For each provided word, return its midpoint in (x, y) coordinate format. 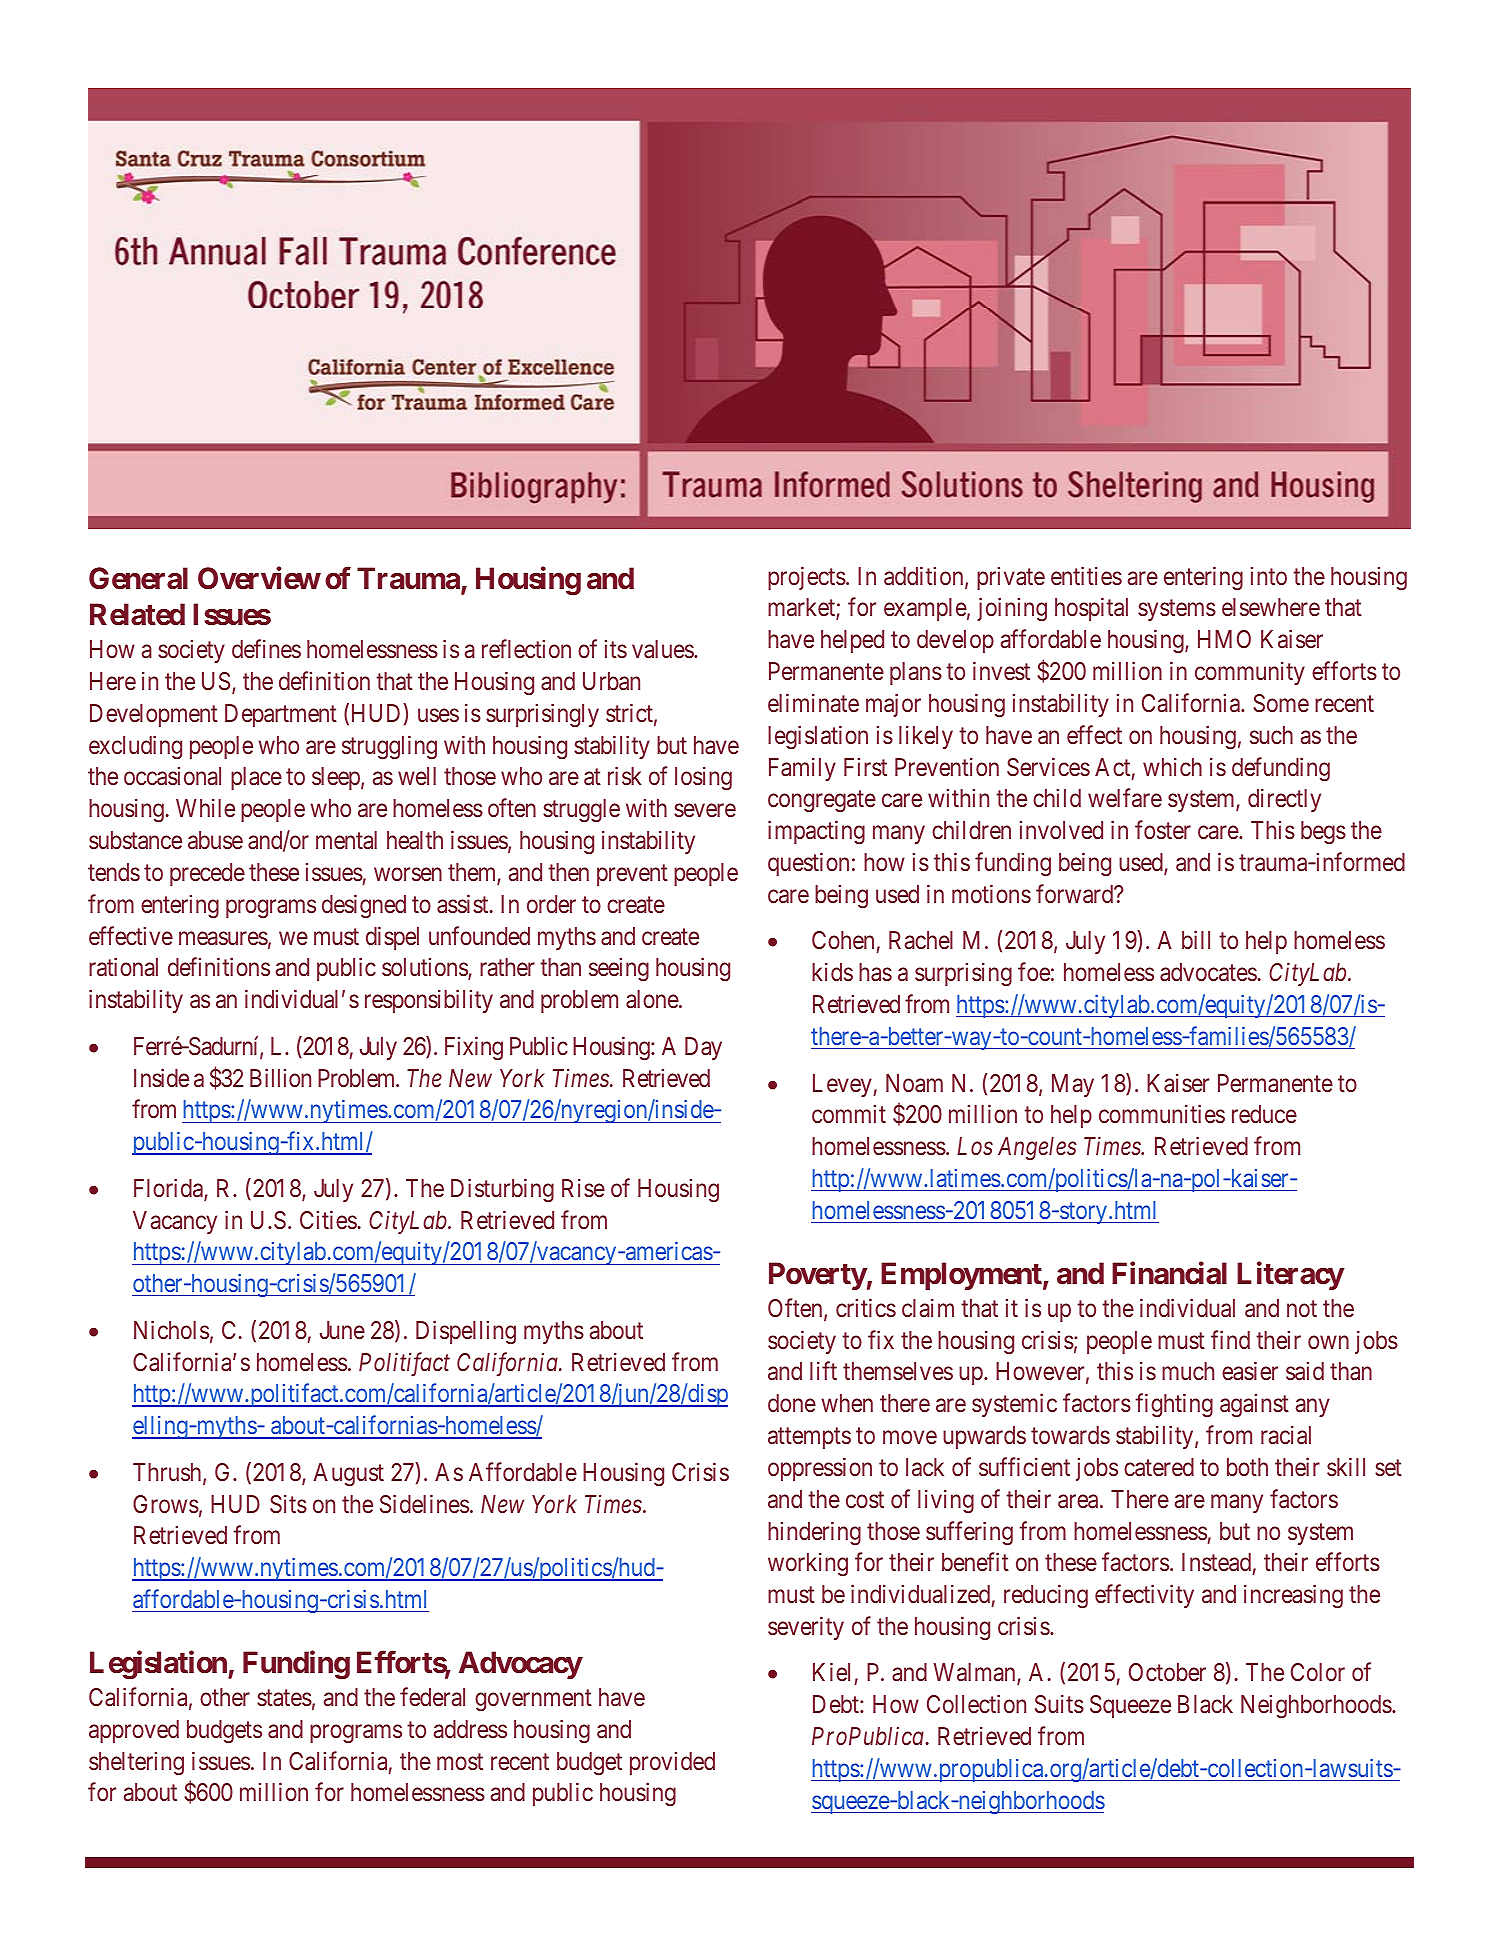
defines (266, 649)
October (1167, 1672)
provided (672, 1763)
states (284, 1698)
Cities (328, 1220)
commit (849, 1114)
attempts (809, 1438)
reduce (1264, 1114)
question (808, 864)
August (348, 1475)
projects (807, 578)
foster (1163, 830)
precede (207, 874)
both (1247, 1467)
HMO (1224, 639)
